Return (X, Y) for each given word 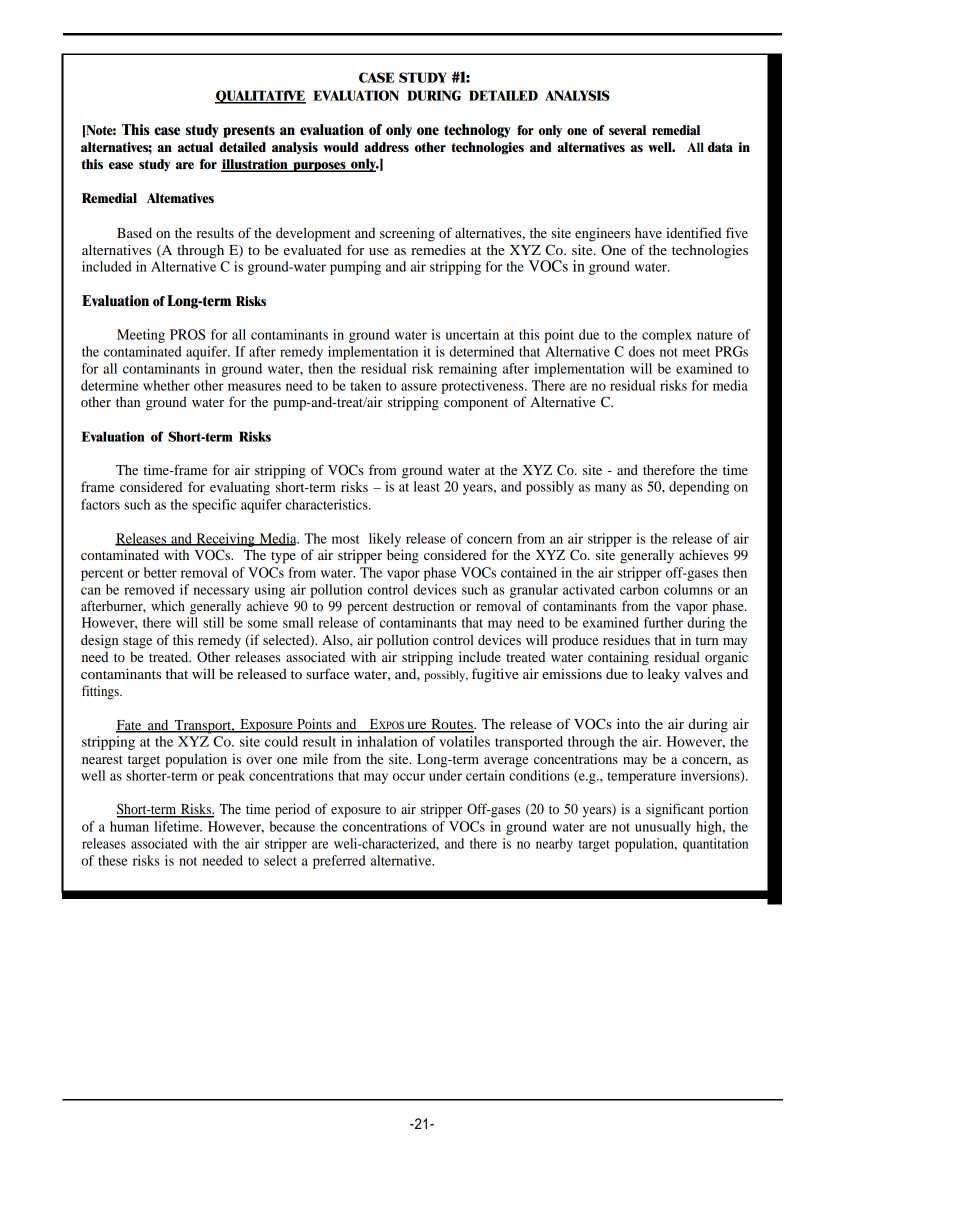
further (663, 622)
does (642, 351)
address (386, 147)
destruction (423, 605)
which (168, 605)
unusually (663, 828)
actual (195, 147)
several (627, 130)
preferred (339, 862)
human (129, 826)
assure (419, 387)
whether (166, 385)
